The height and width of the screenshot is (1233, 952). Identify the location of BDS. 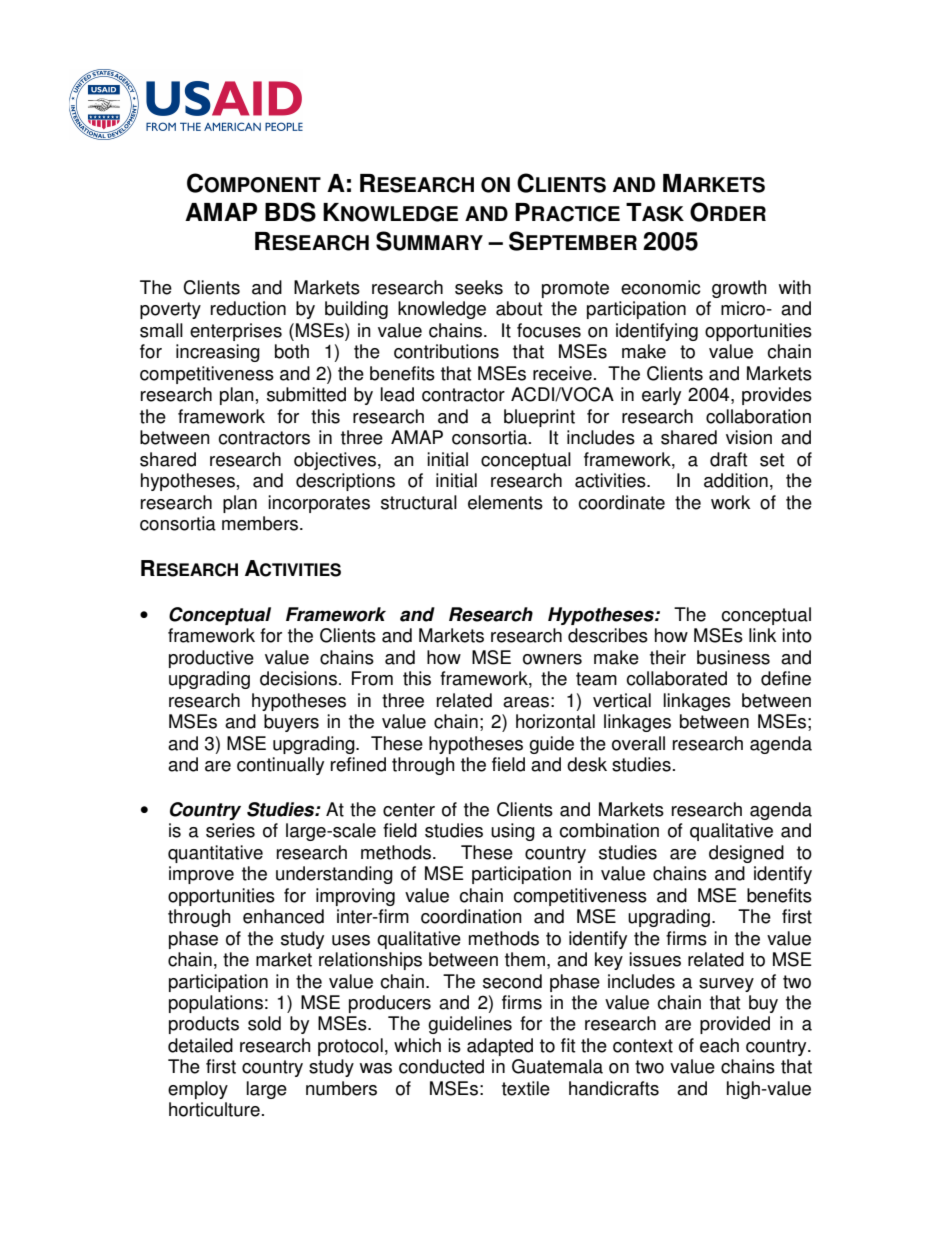
(290, 212).
